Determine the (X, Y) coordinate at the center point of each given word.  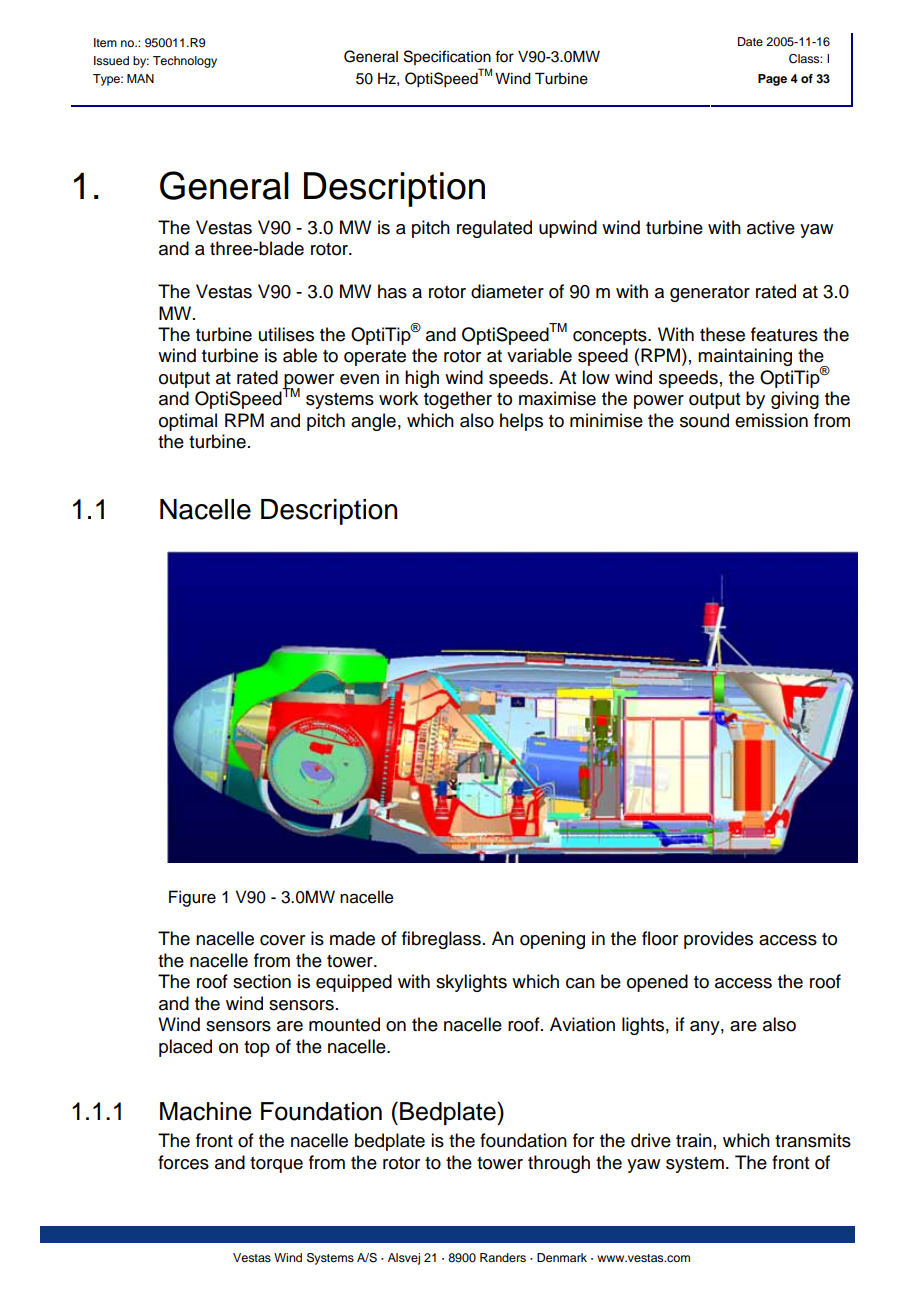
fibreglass (441, 940)
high (422, 379)
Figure (192, 898)
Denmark (562, 1257)
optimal (188, 422)
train (694, 1140)
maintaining (745, 357)
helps (521, 422)
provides (718, 940)
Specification (447, 57)
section (262, 981)
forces (183, 1162)
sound (704, 420)
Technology (185, 62)
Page (772, 80)
